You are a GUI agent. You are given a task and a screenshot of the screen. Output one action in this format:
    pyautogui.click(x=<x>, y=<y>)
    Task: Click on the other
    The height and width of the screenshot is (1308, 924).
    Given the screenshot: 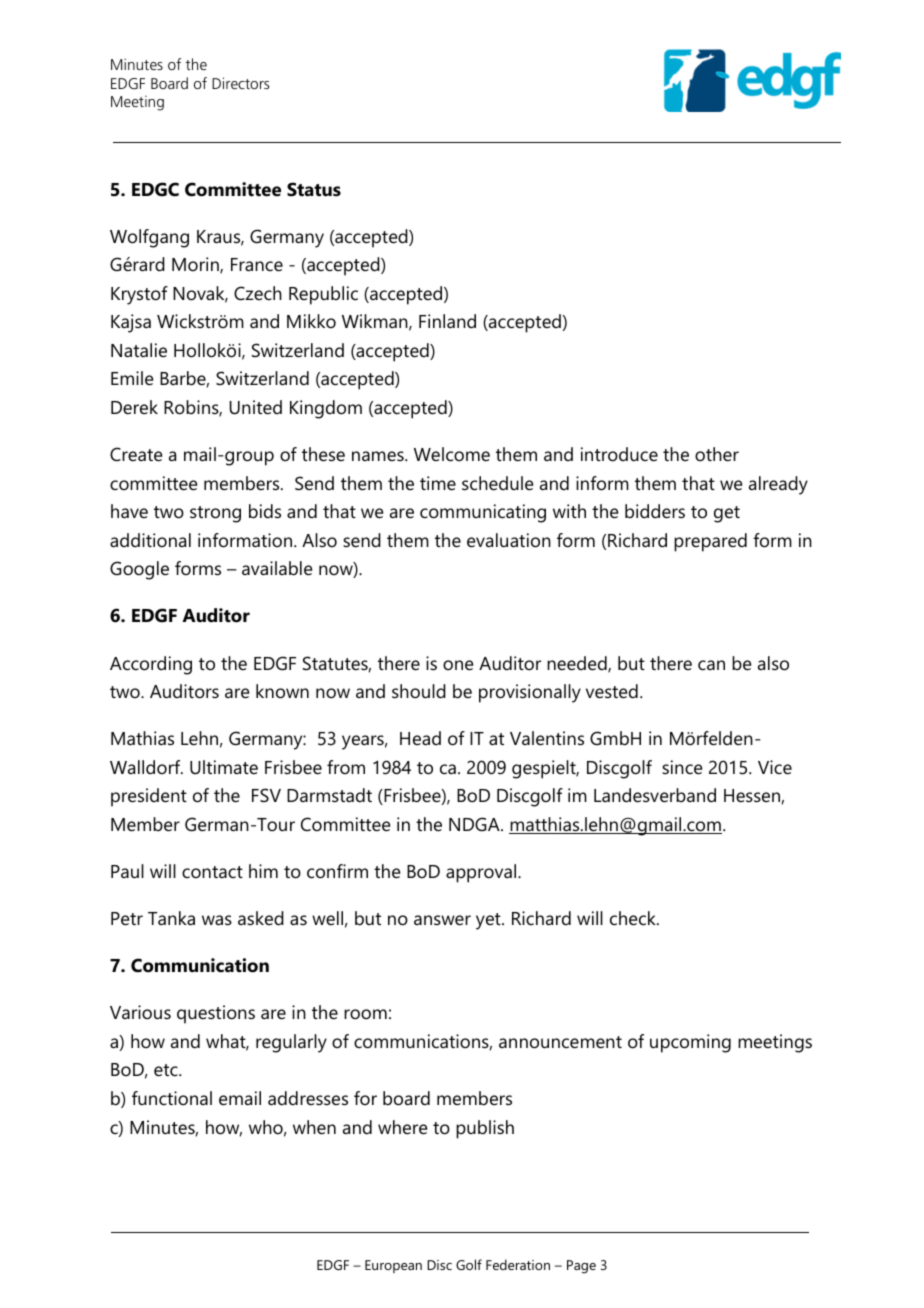 What is the action you would take?
    pyautogui.click(x=717, y=454)
